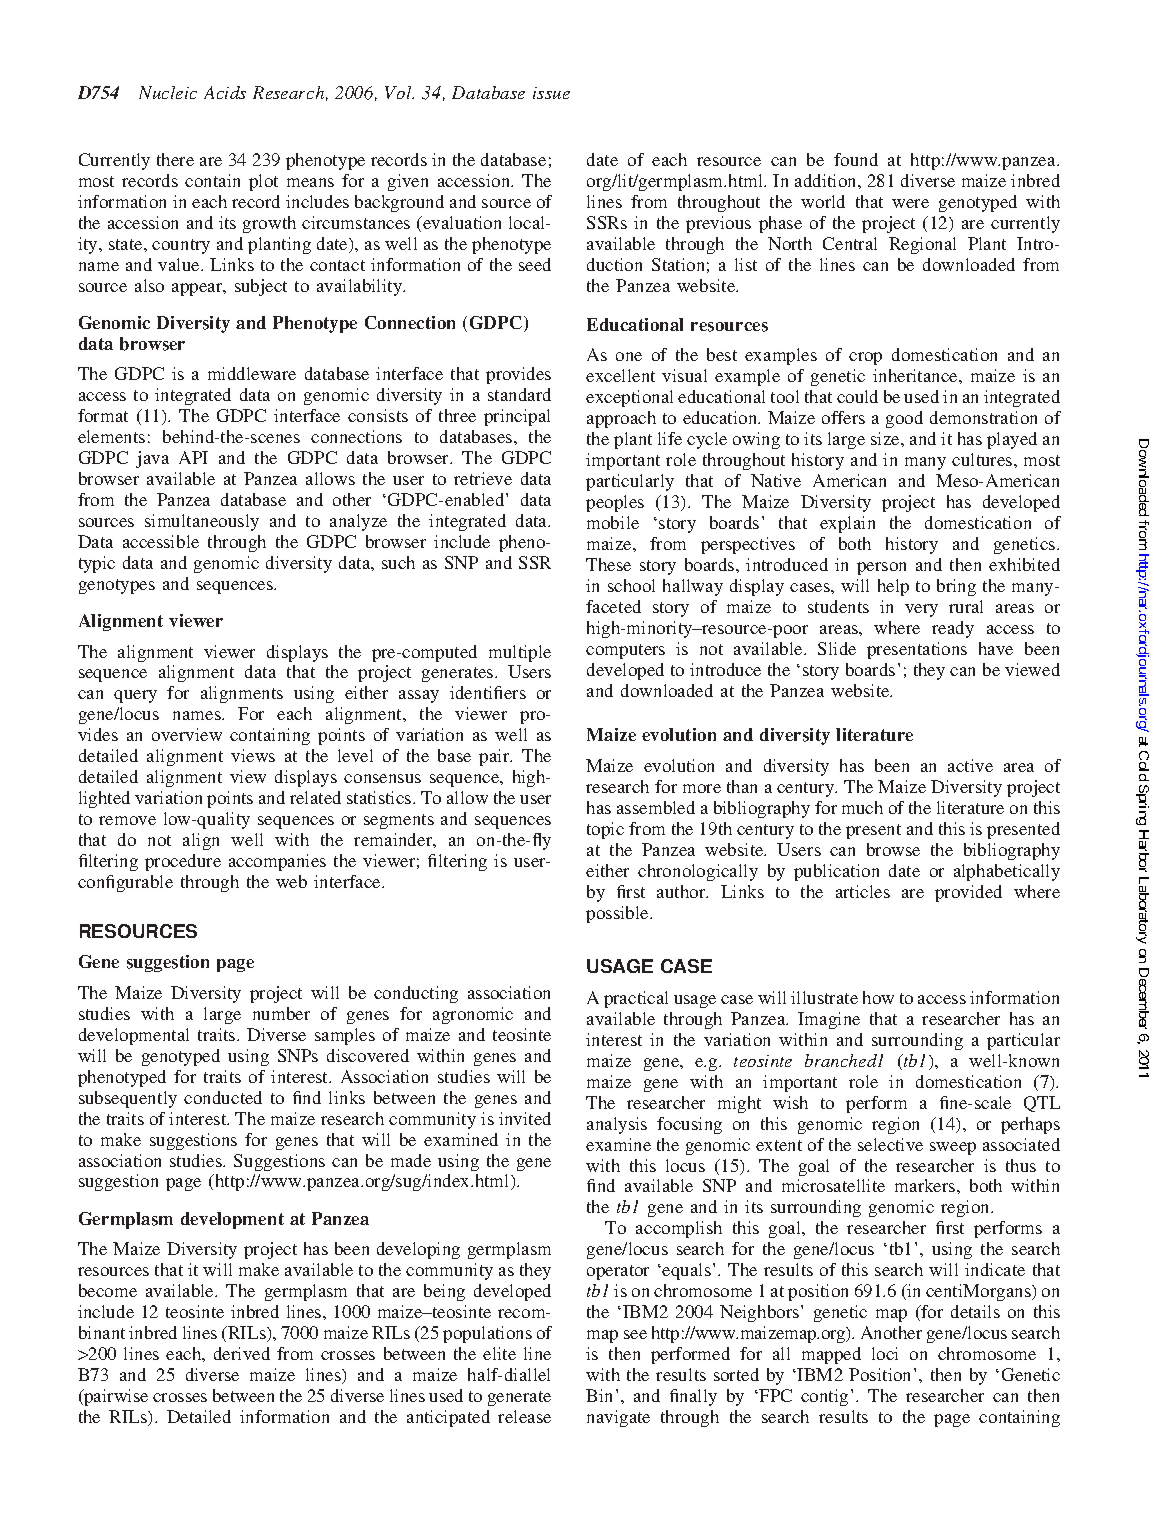 The height and width of the page is (1518, 1170). I want to click on loci, so click(885, 1353).
